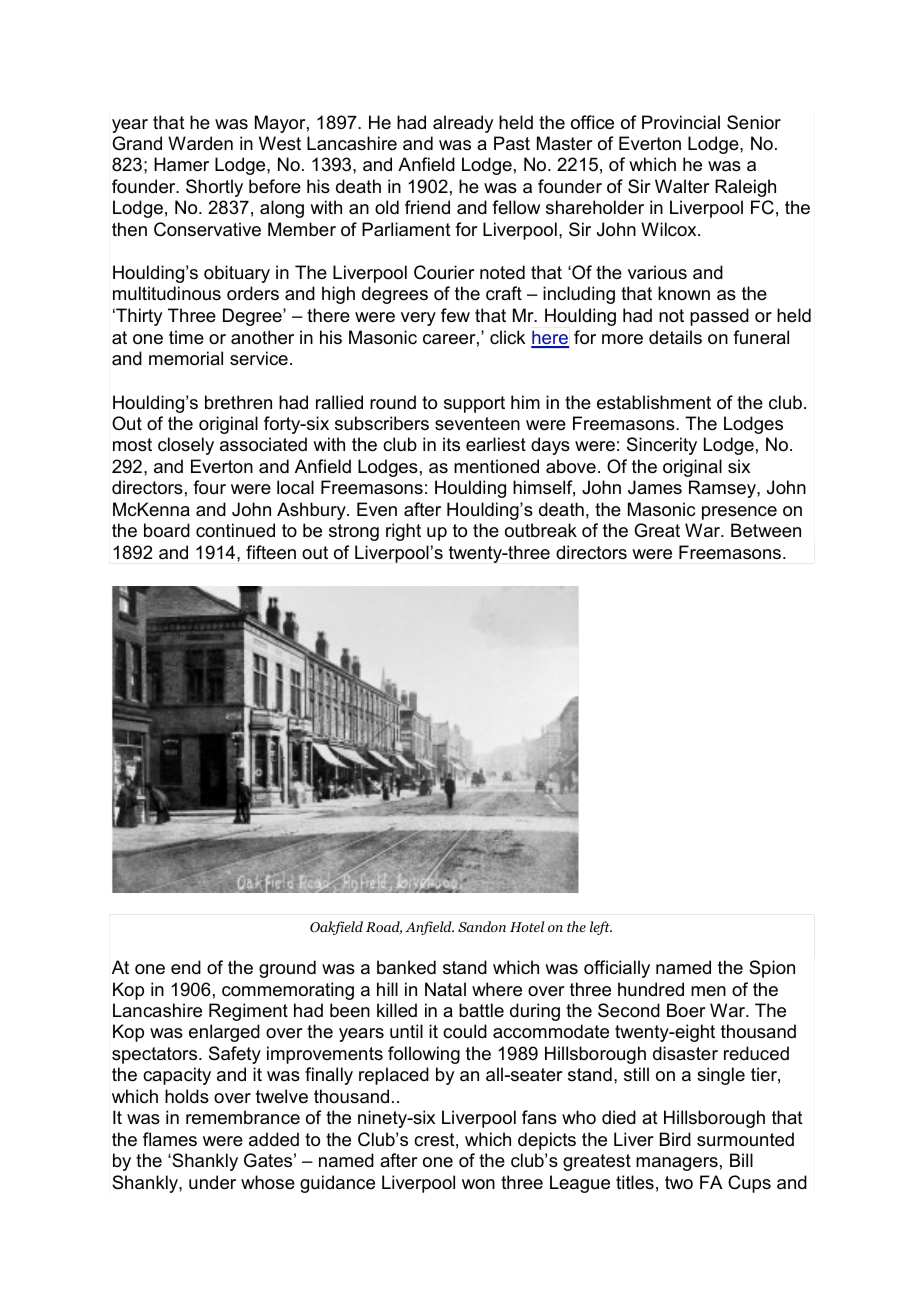  What do you see at coordinates (677, 1164) in the screenshot?
I see `managers` at bounding box center [677, 1164].
